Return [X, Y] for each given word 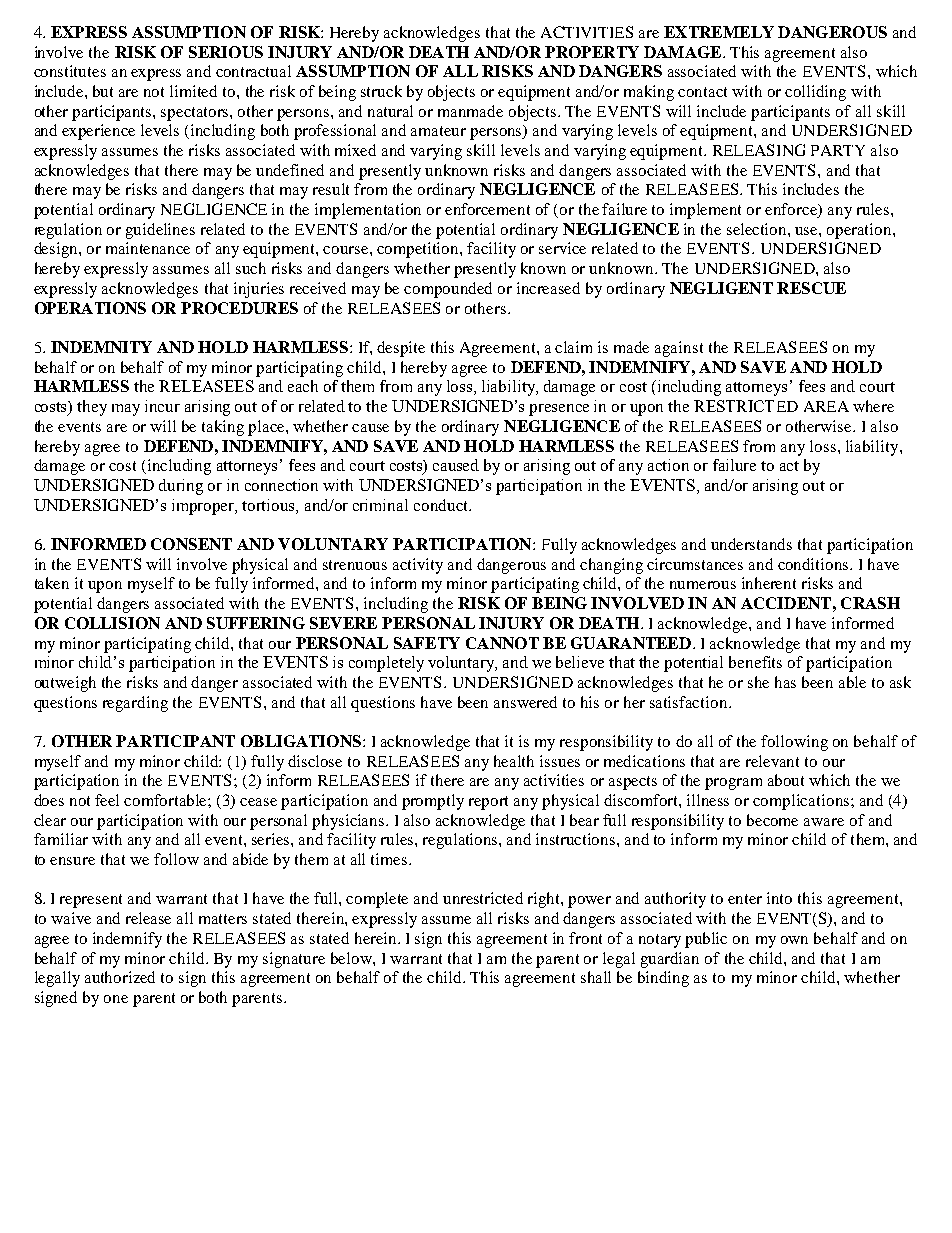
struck [381, 91]
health [514, 761]
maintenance [148, 248]
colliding [815, 93]
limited [193, 91]
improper [204, 507]
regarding [135, 704]
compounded [448, 290]
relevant [772, 761]
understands [751, 544]
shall [596, 977]
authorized [120, 977]
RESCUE [811, 288]
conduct [442, 505]
